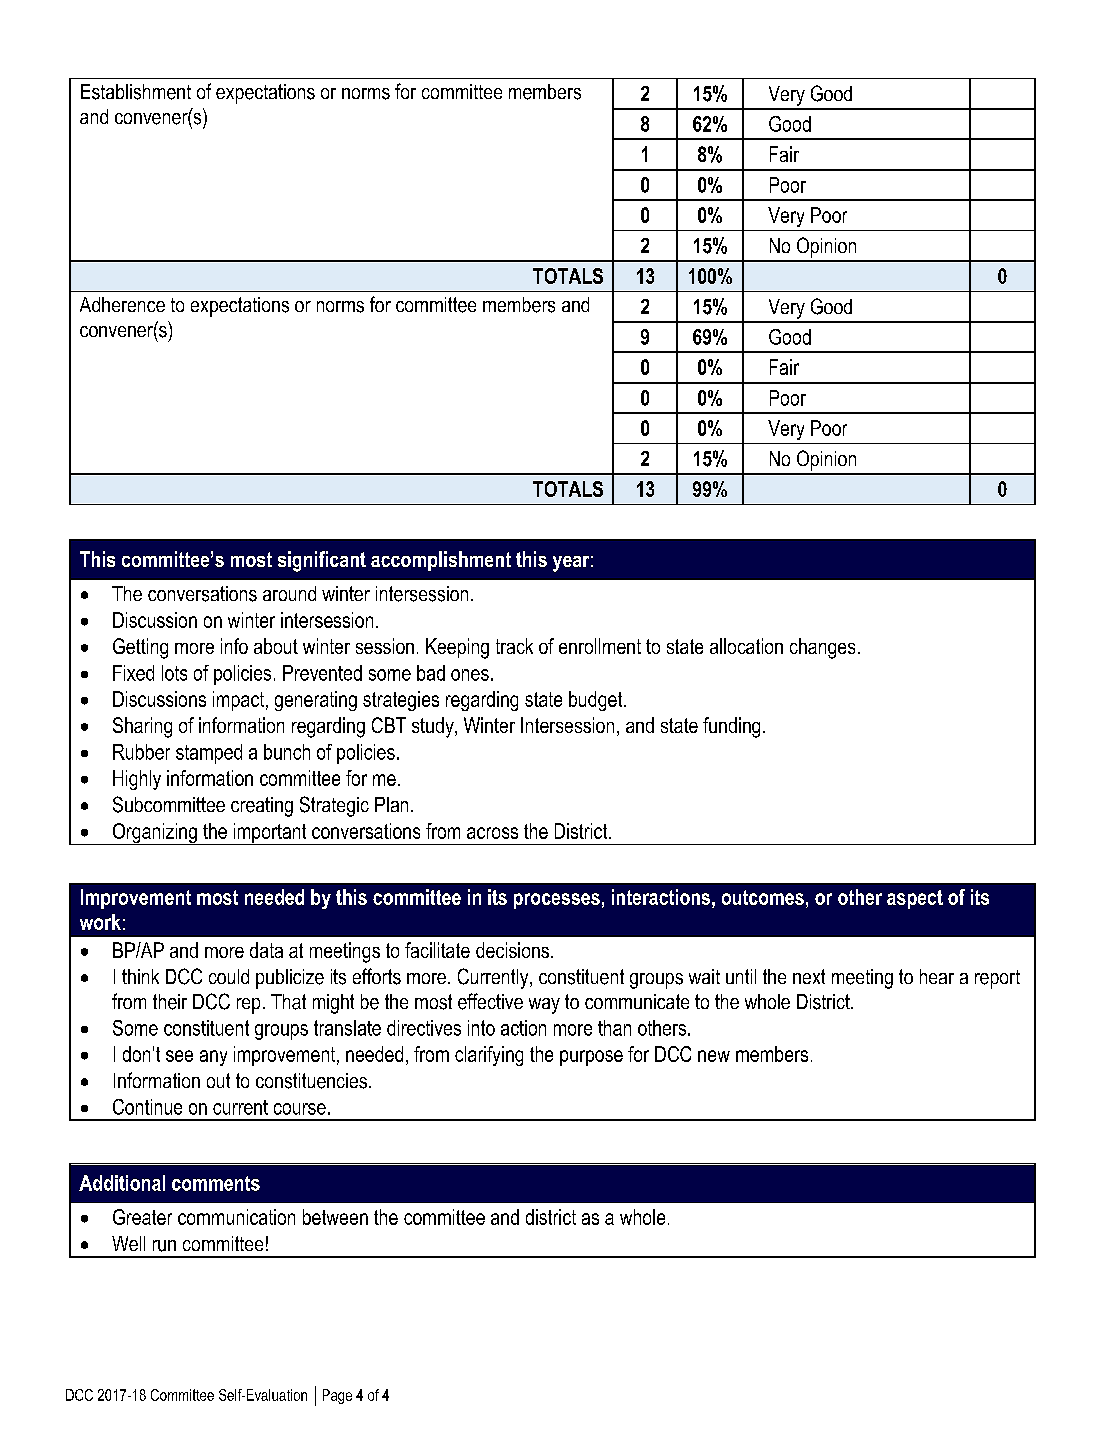 The width and height of the screenshot is (1105, 1430). Describe the element at coordinates (229, 976) in the screenshot. I see `could` at that location.
